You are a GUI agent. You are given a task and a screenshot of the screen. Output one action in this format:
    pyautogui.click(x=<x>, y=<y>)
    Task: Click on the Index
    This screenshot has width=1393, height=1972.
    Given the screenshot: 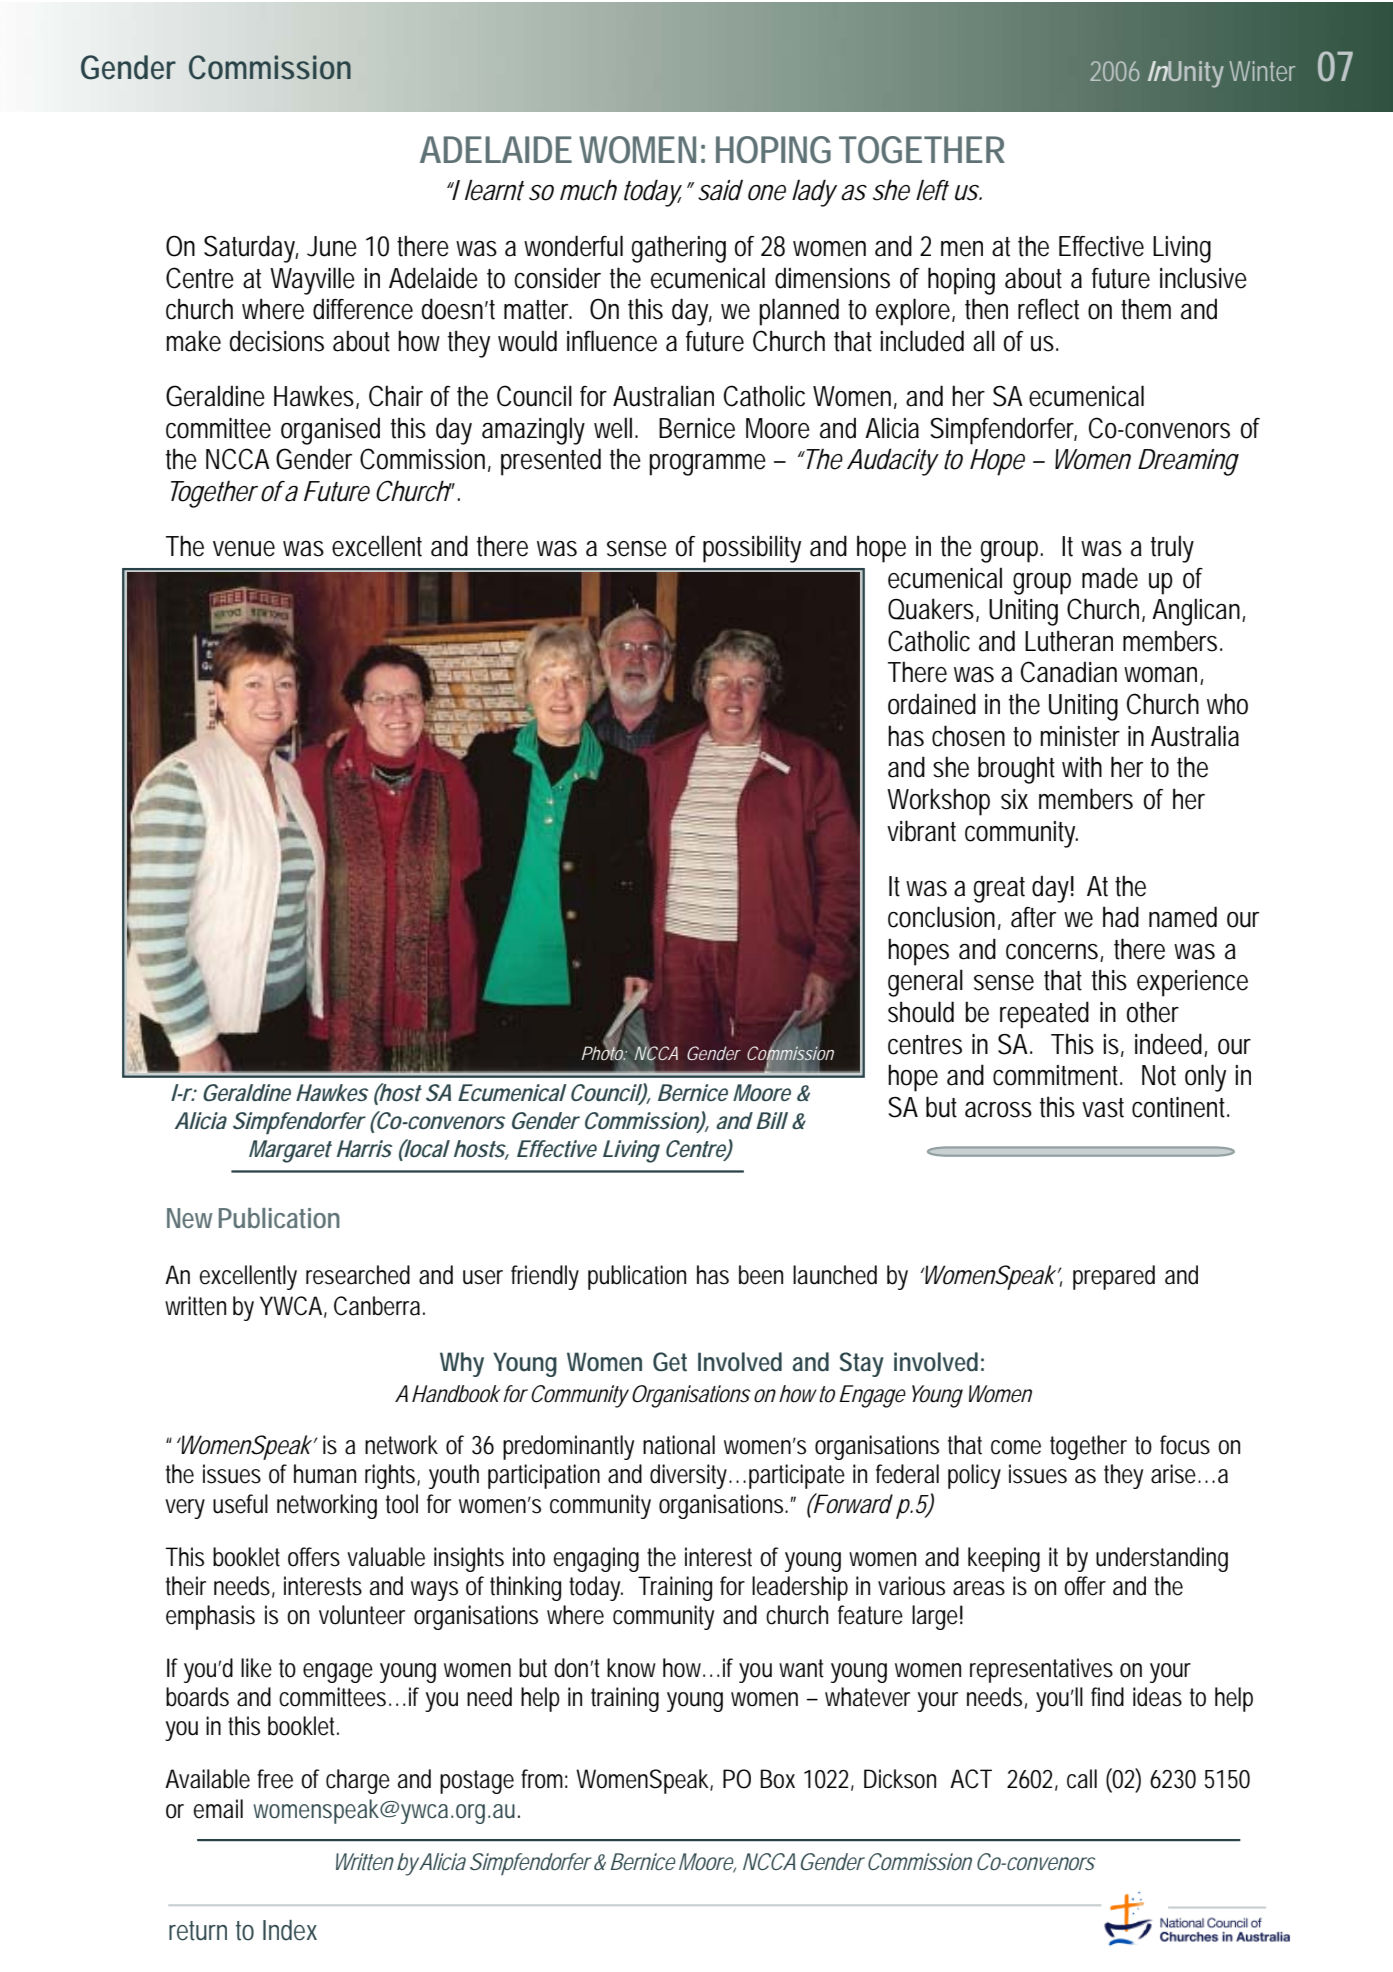 What is the action you would take?
    pyautogui.click(x=290, y=1930)
